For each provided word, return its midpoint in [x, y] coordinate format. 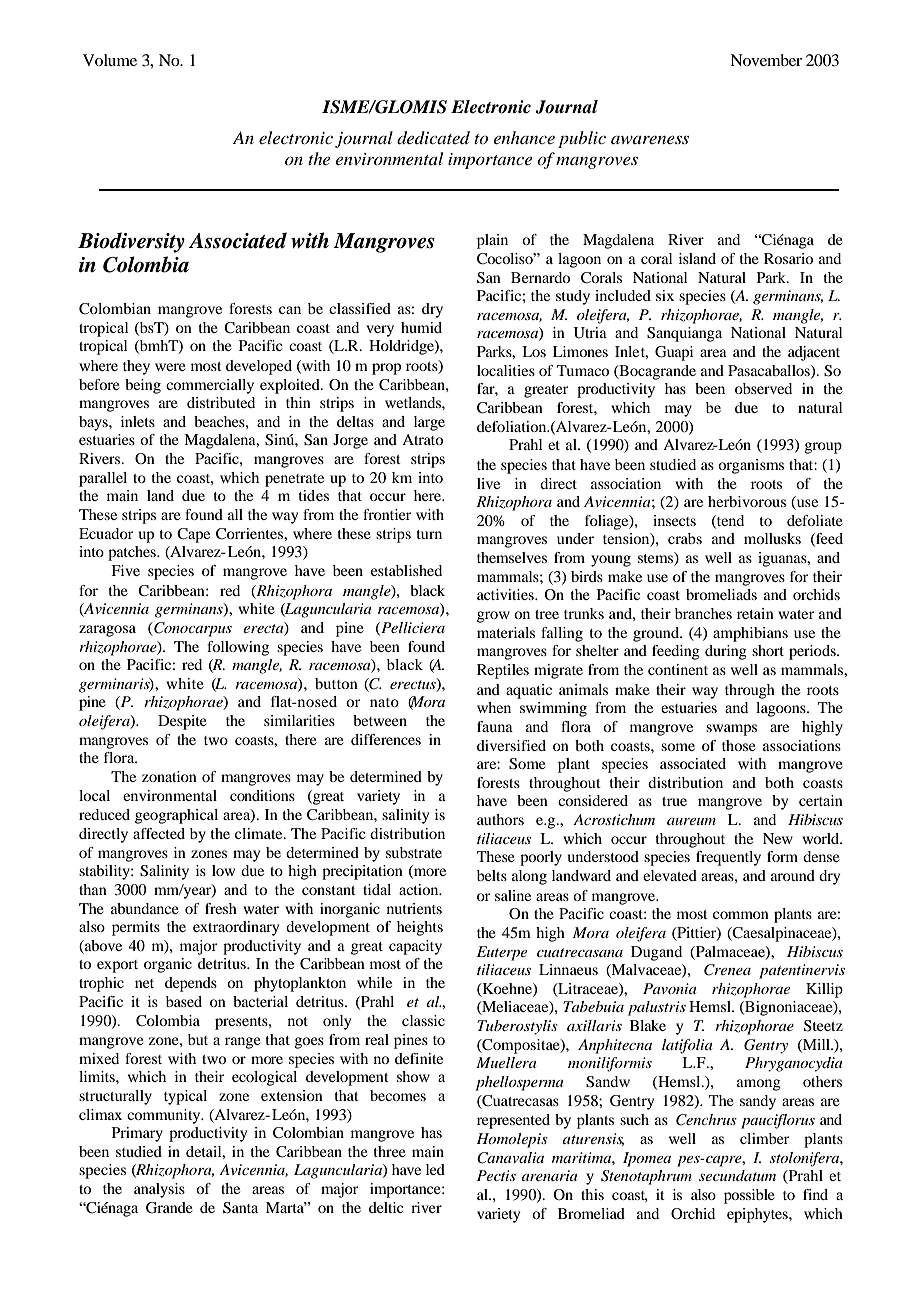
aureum [691, 821]
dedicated [433, 138]
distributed [221, 402]
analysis [159, 1190]
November [766, 60]
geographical [176, 816]
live [488, 483]
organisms [751, 466]
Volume [110, 60]
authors [500, 819]
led [435, 1169]
